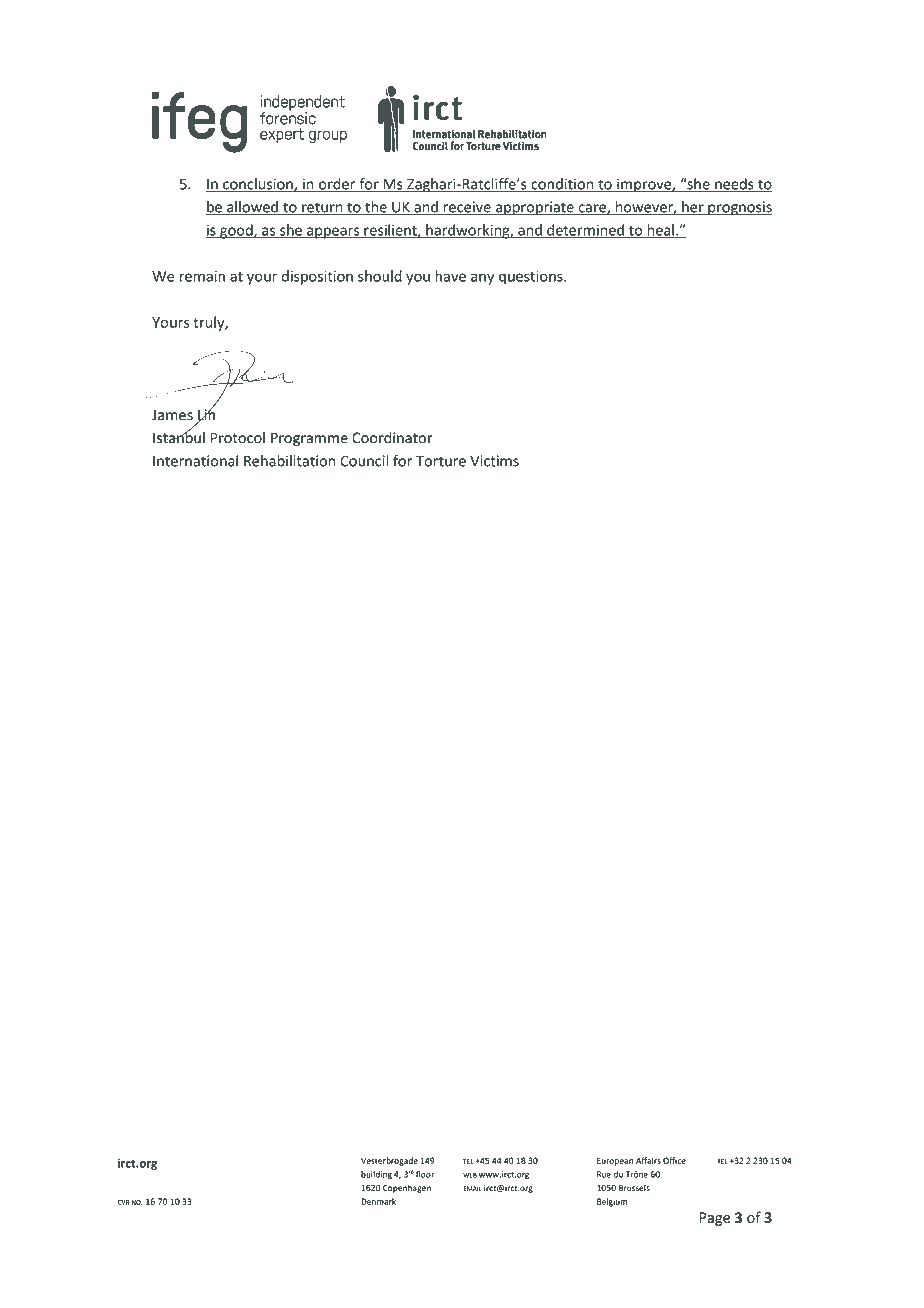 This screenshot has height=1308, width=924. Describe the element at coordinates (470, 1175) in the screenshot. I see `WEB` at that location.
